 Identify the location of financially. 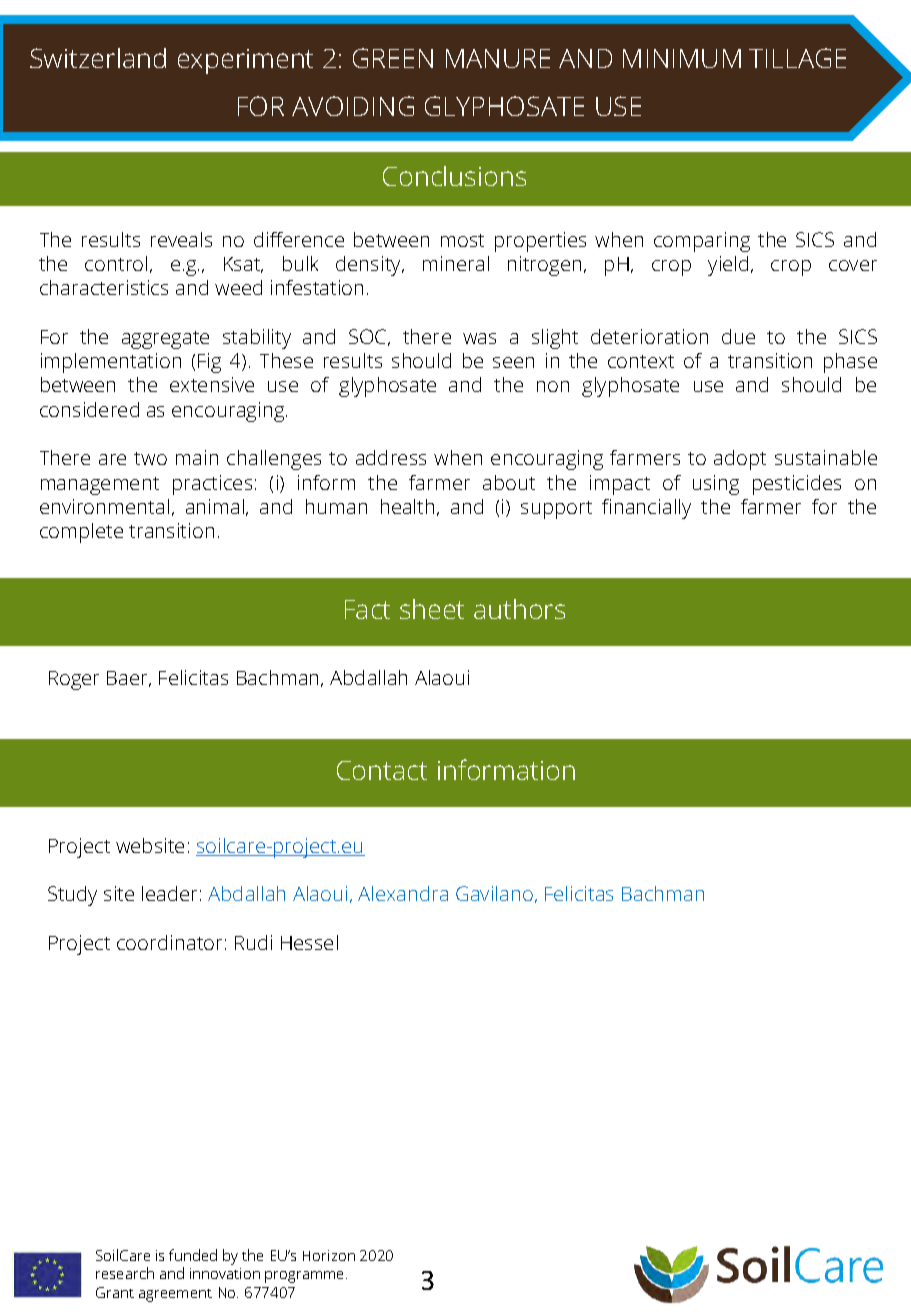
(646, 509).
